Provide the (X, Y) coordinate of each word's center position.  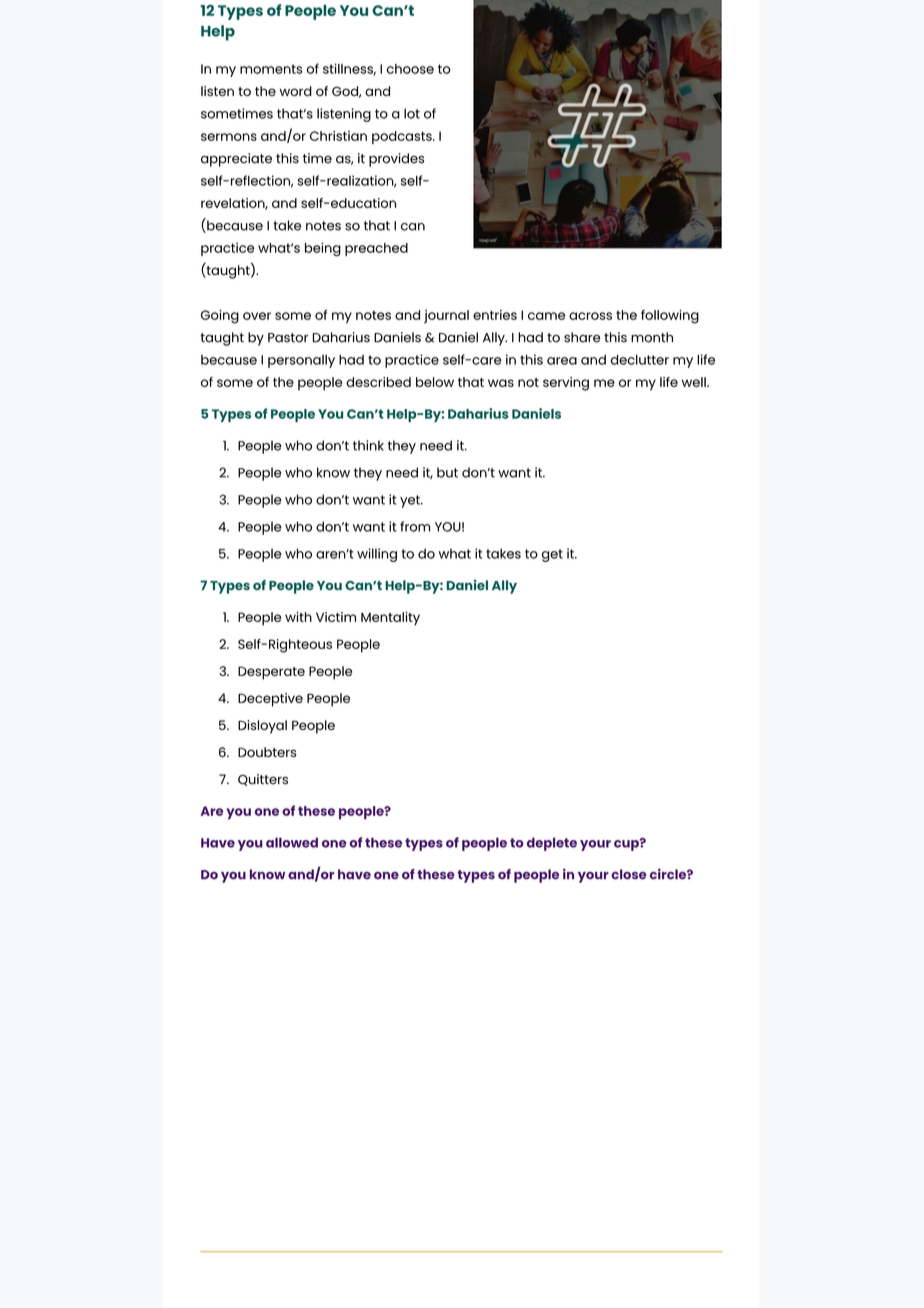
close (629, 874)
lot (412, 113)
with (298, 617)
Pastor (288, 338)
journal (446, 316)
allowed (292, 842)
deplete (552, 844)
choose (410, 69)
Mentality (390, 619)
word (296, 91)
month (652, 337)
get (552, 555)
